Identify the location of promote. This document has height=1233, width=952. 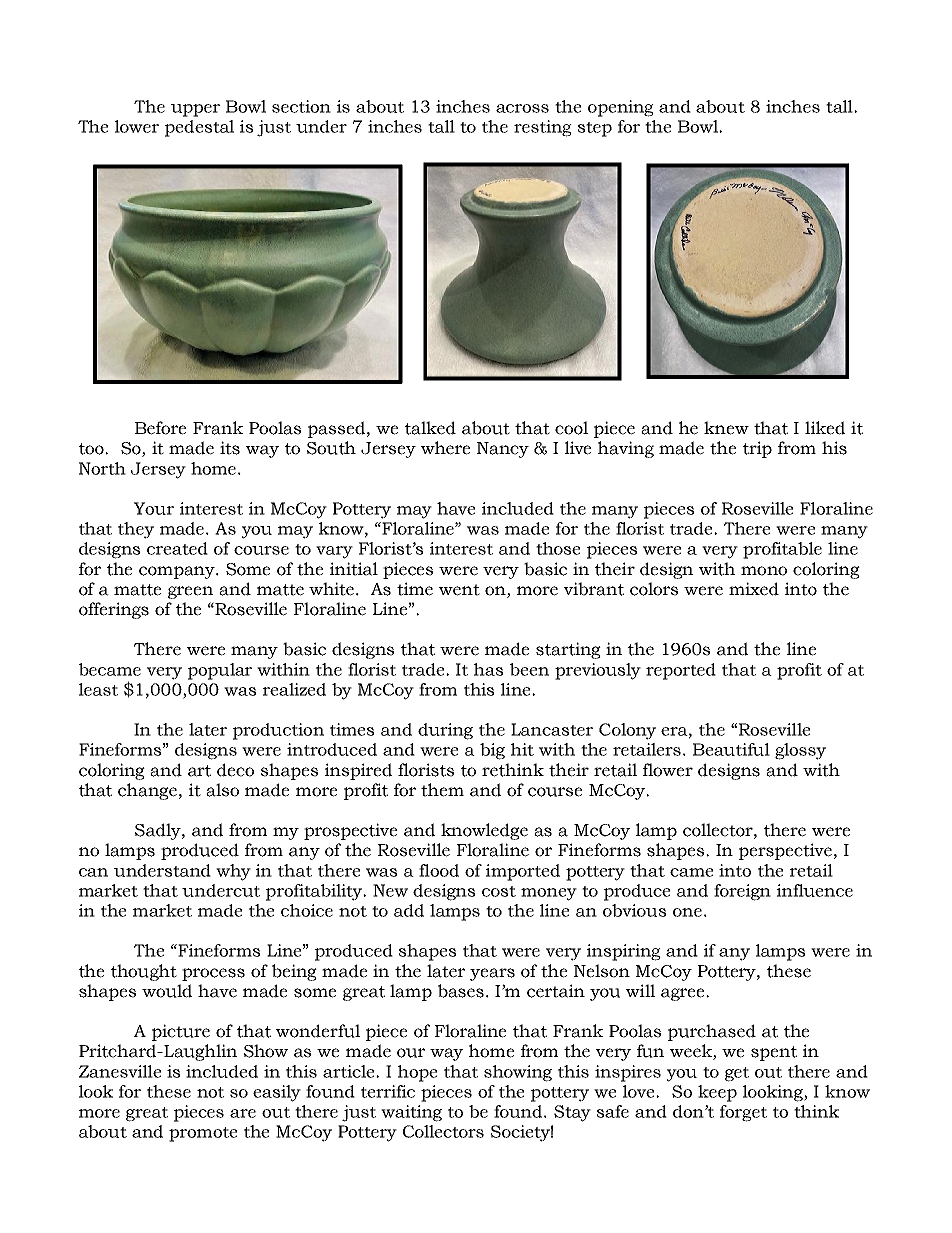
(203, 1134).
